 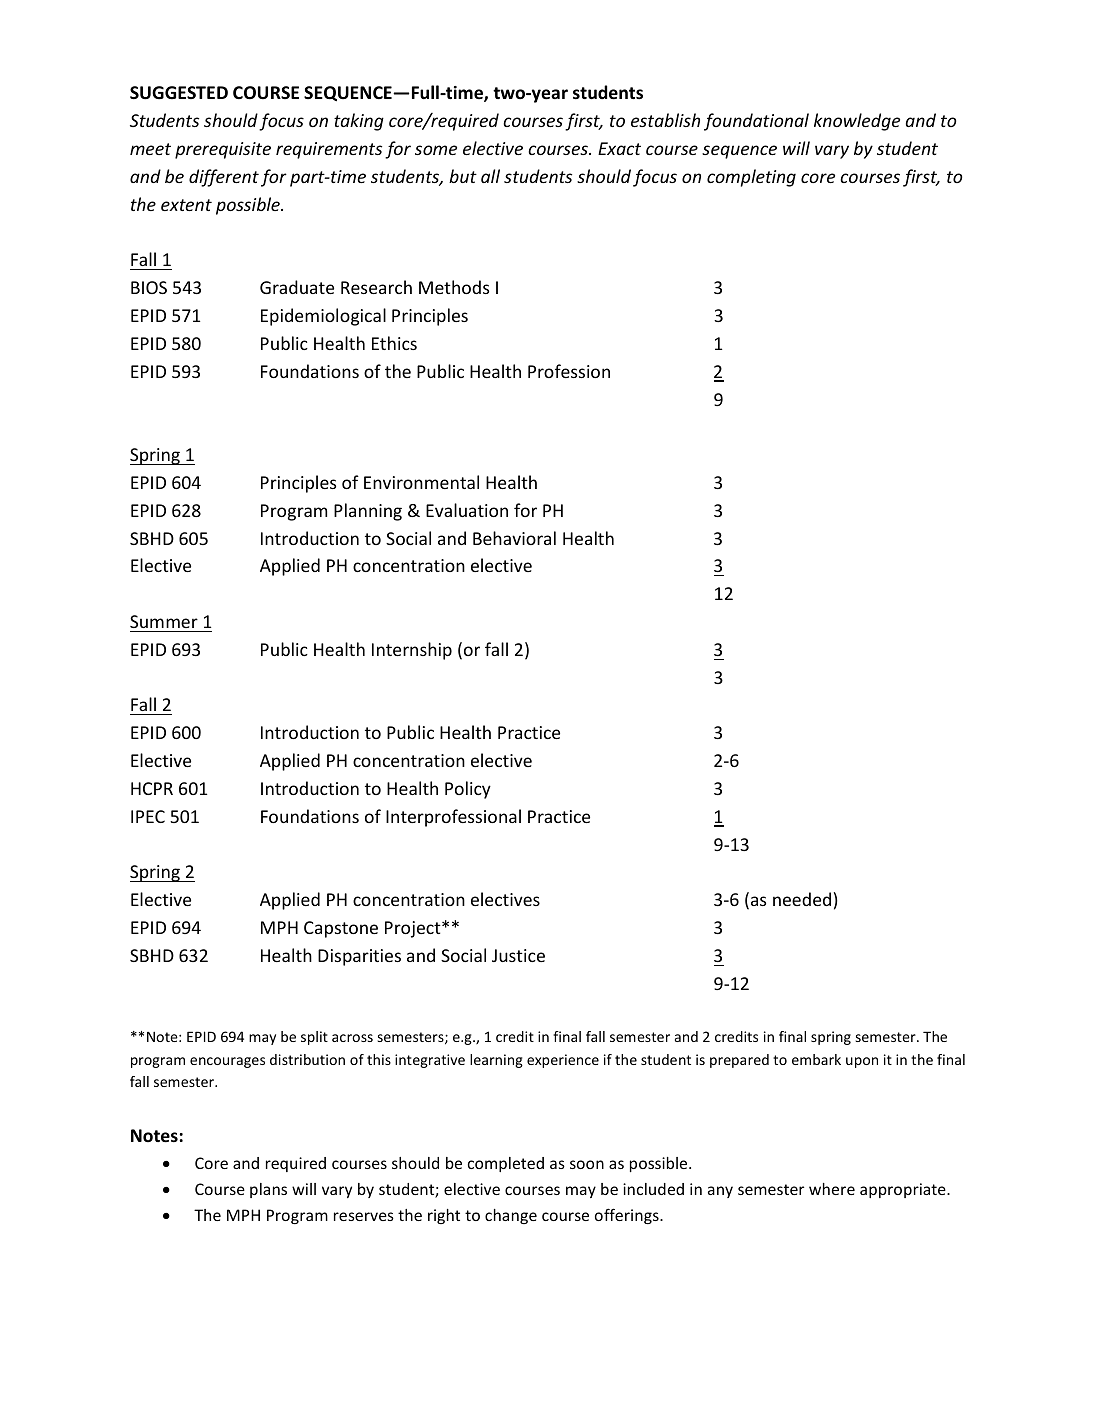 What do you see at coordinates (857, 122) in the page?
I see `knowledge` at bounding box center [857, 122].
